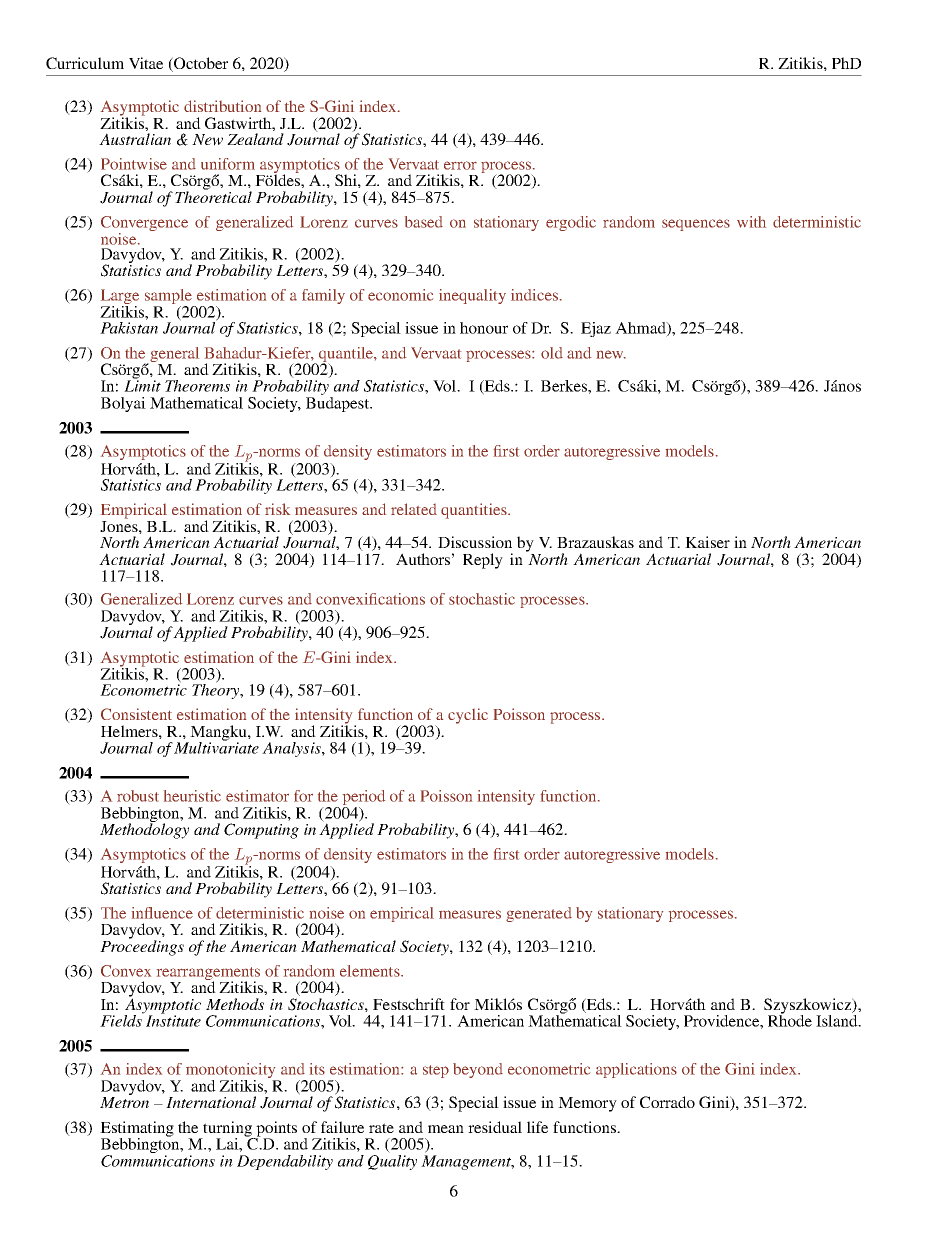  What do you see at coordinates (460, 165) in the screenshot?
I see `error` at bounding box center [460, 165].
